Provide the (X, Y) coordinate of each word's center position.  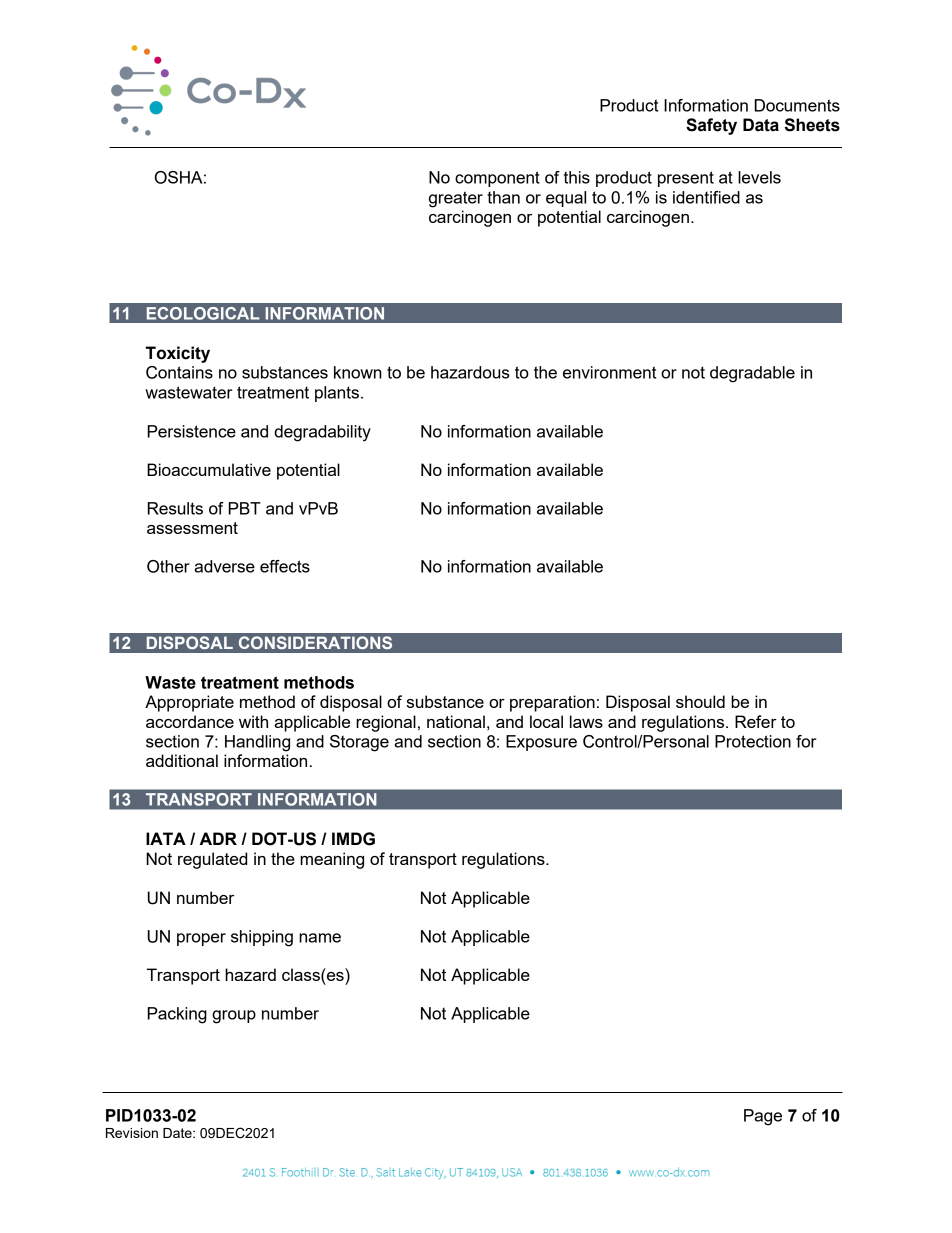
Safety (711, 126)
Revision (132, 1133)
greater (456, 199)
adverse (225, 566)
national (456, 721)
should (700, 701)
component (497, 179)
